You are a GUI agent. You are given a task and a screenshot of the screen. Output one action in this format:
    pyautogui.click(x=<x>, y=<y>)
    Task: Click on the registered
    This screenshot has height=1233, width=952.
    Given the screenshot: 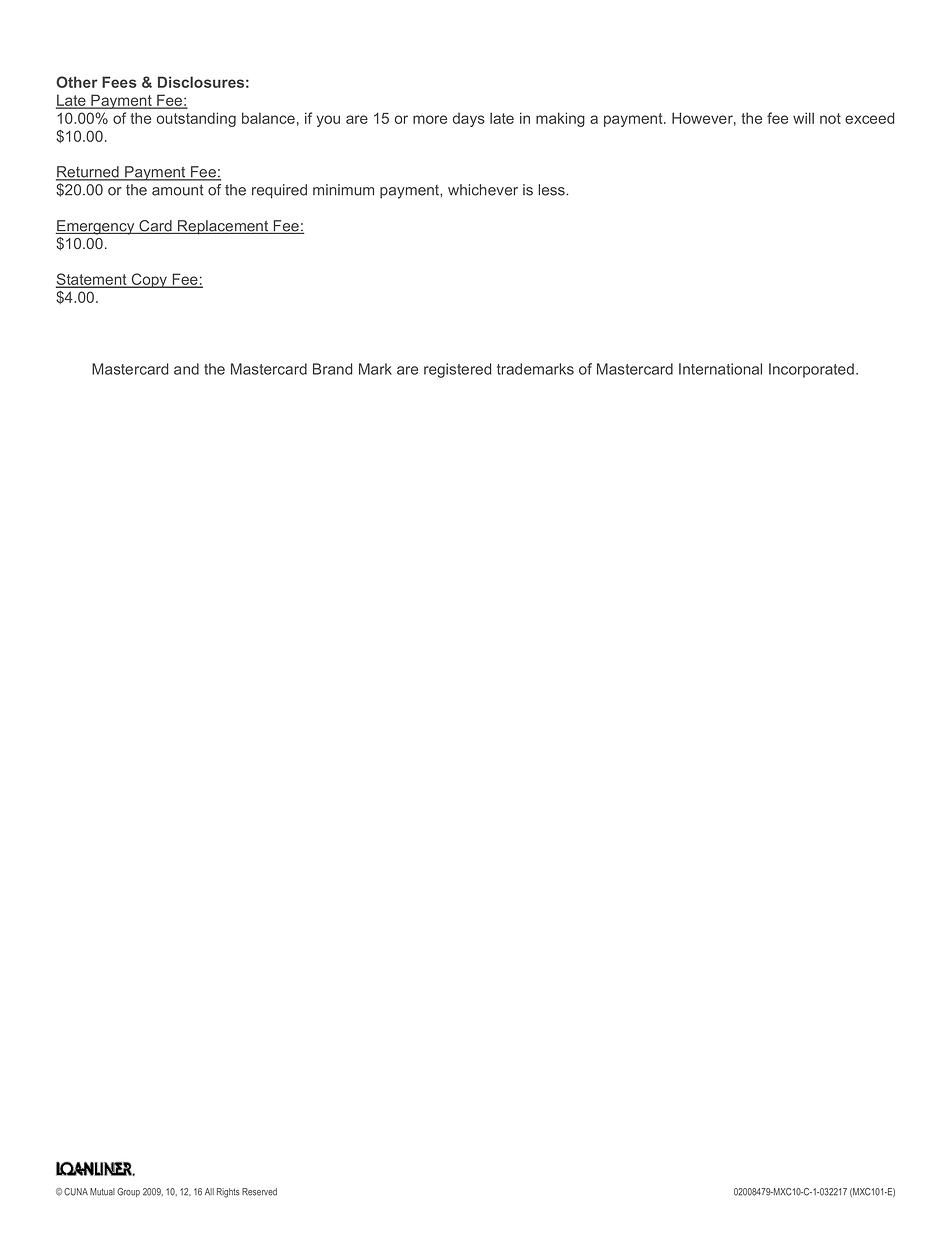 What is the action you would take?
    pyautogui.click(x=458, y=370)
